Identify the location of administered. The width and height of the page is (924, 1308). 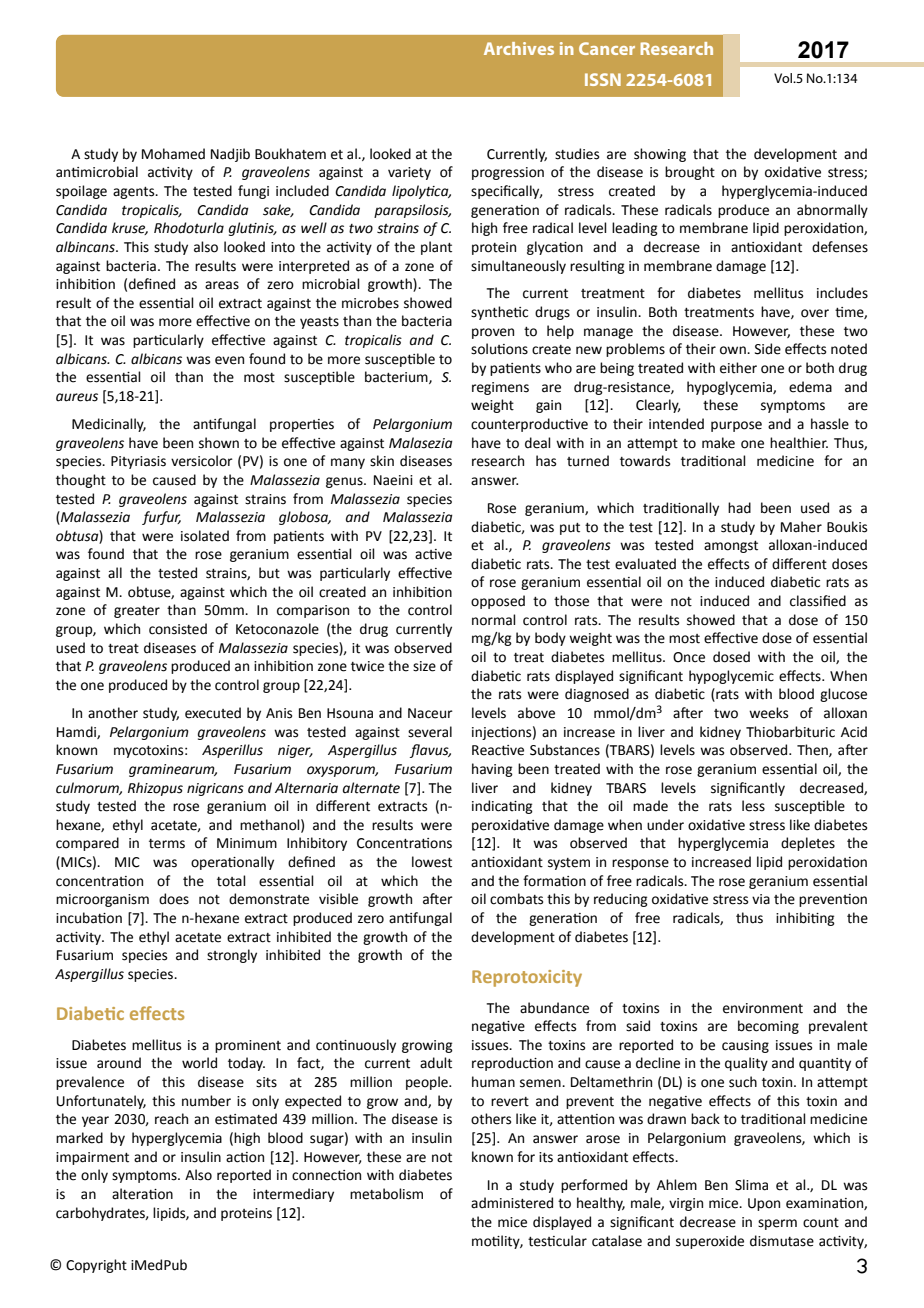
(512, 1203).
